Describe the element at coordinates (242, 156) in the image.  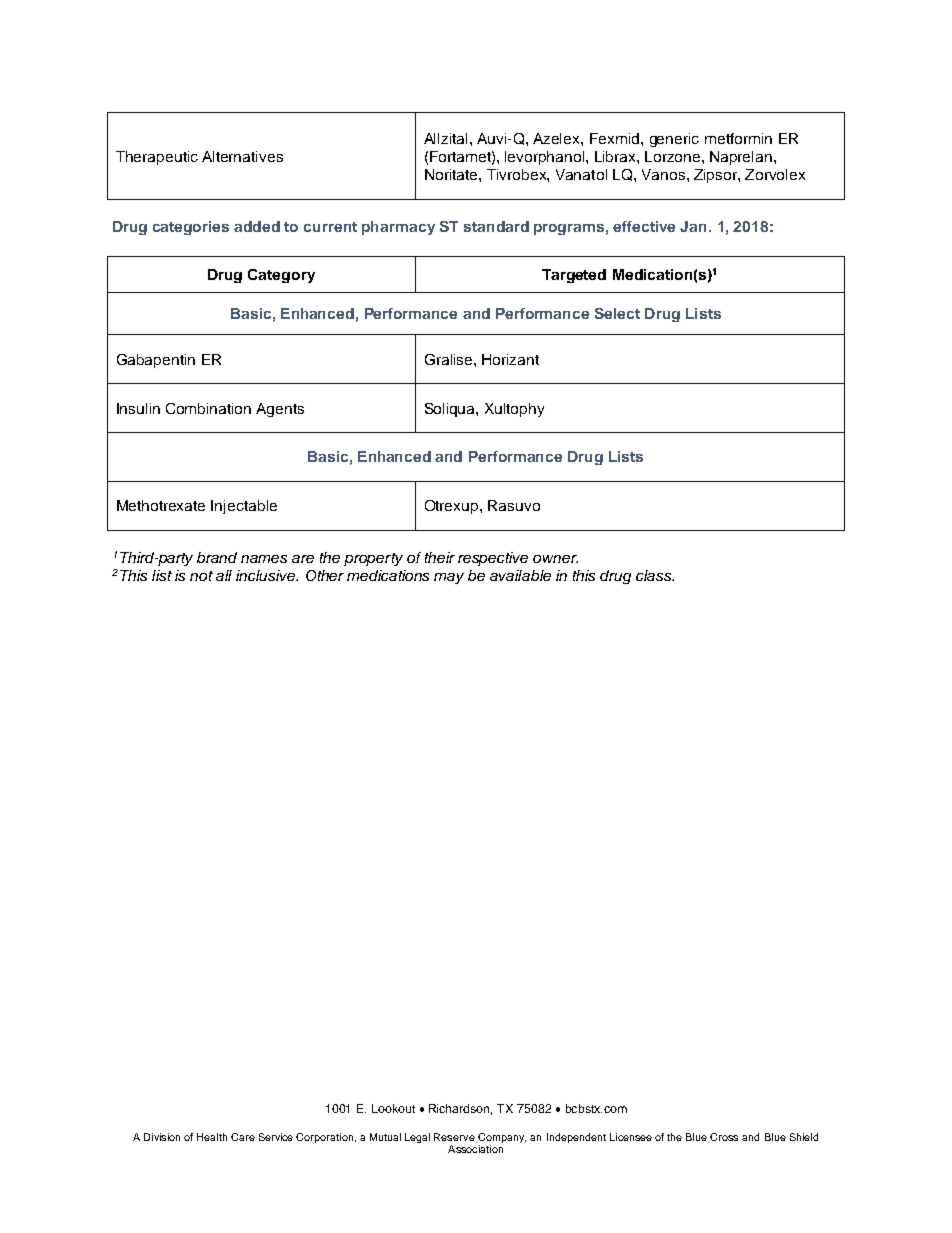
I see `Alternatives` at that location.
